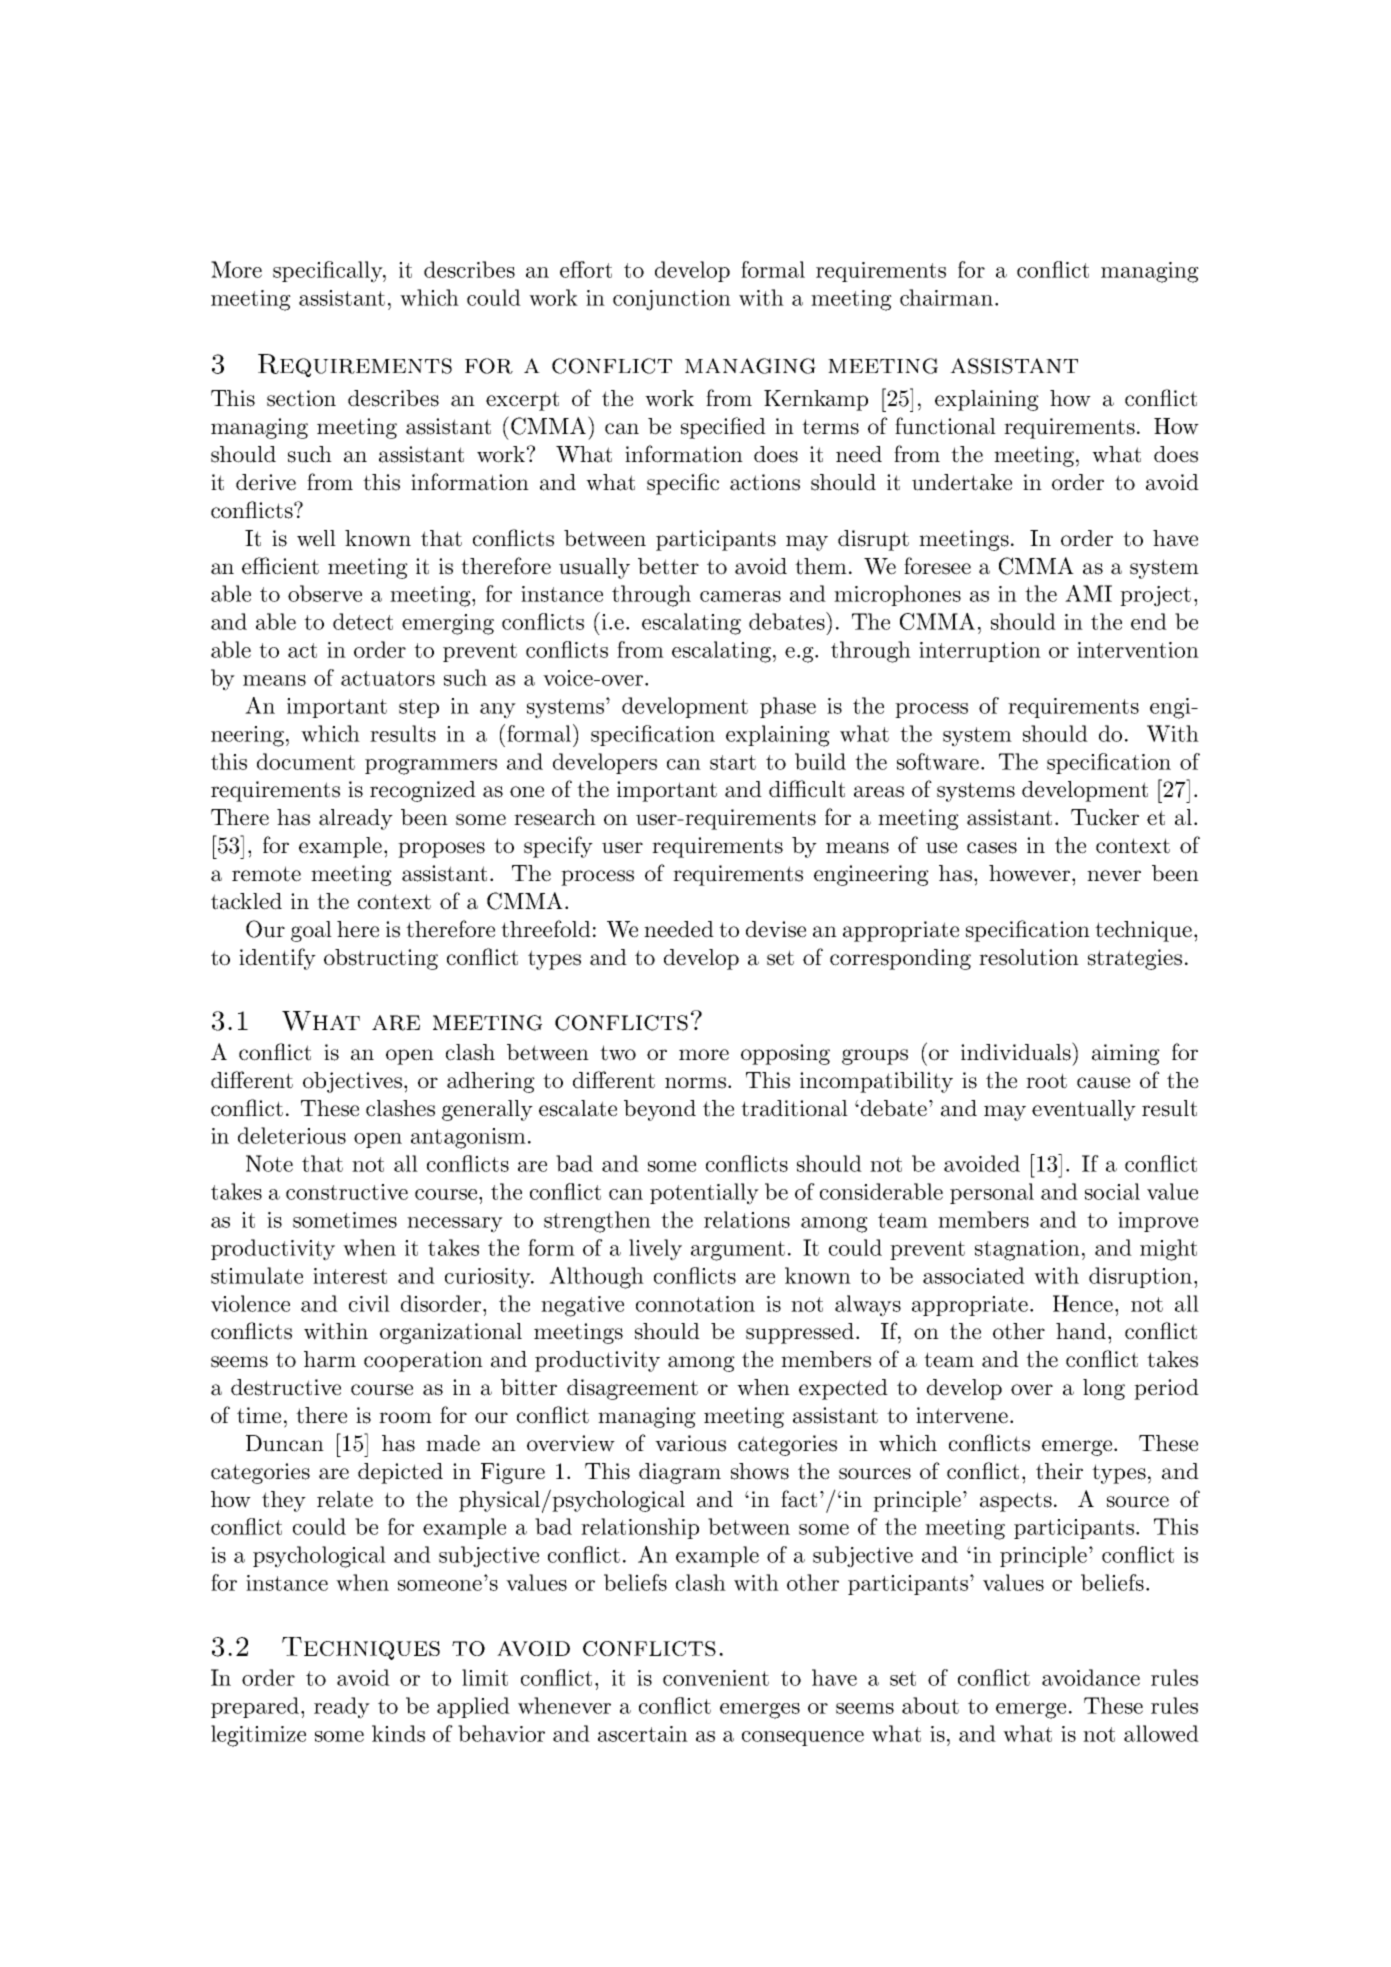  I want to click on conjunction, so click(672, 300).
